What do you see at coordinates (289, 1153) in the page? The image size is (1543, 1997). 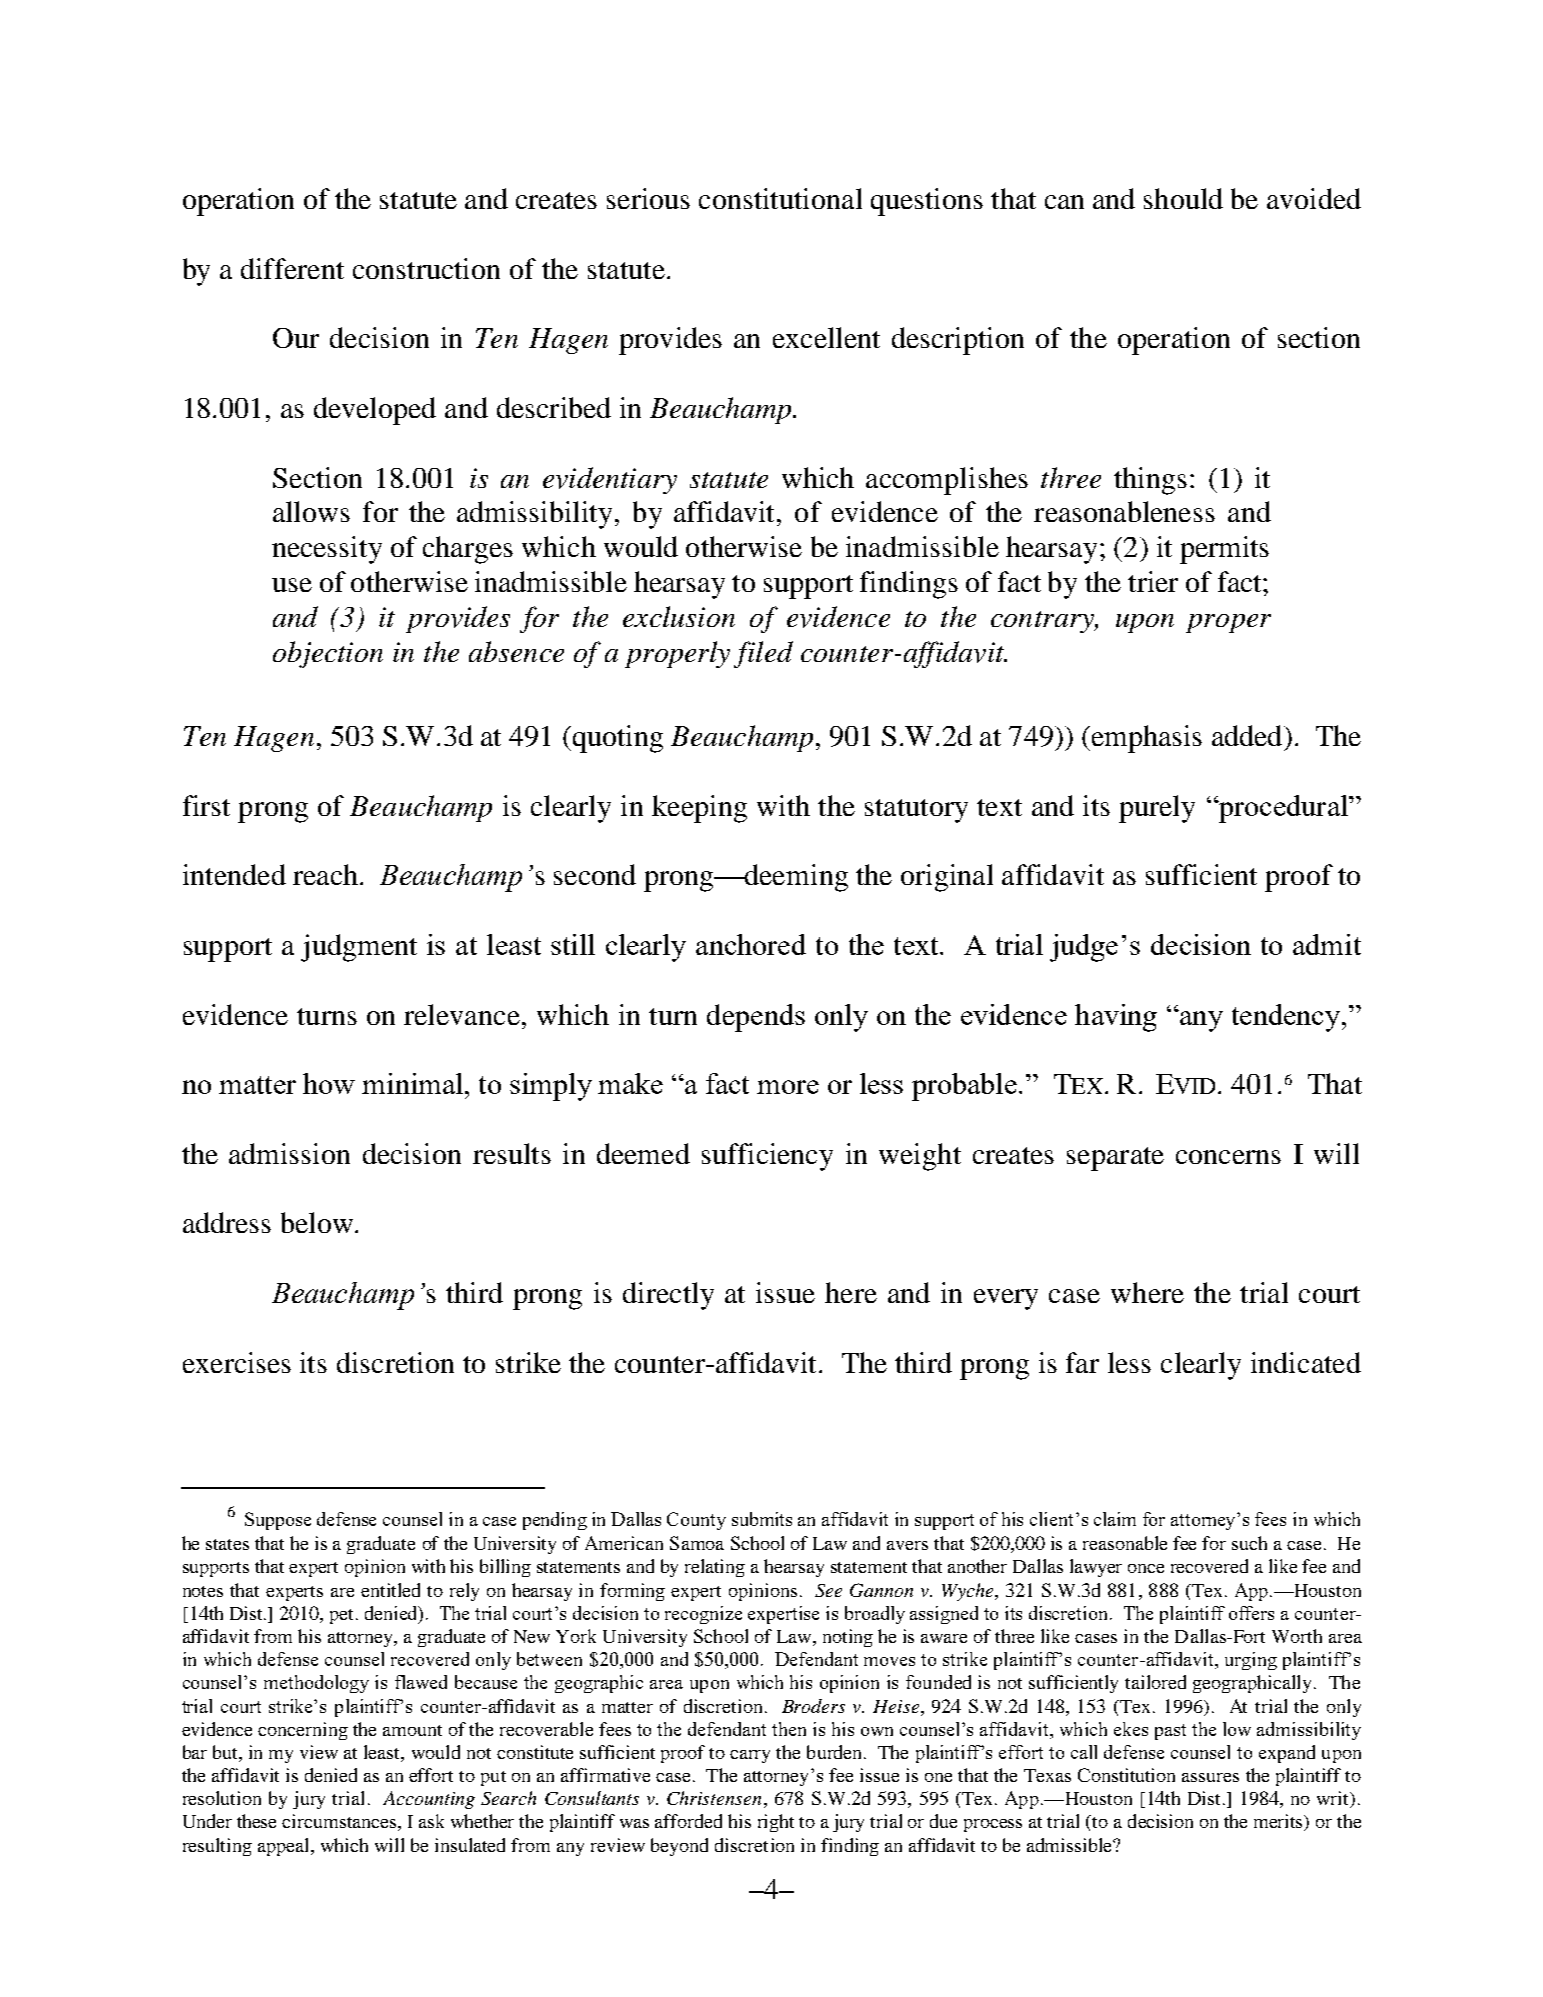 I see `admission` at bounding box center [289, 1153].
